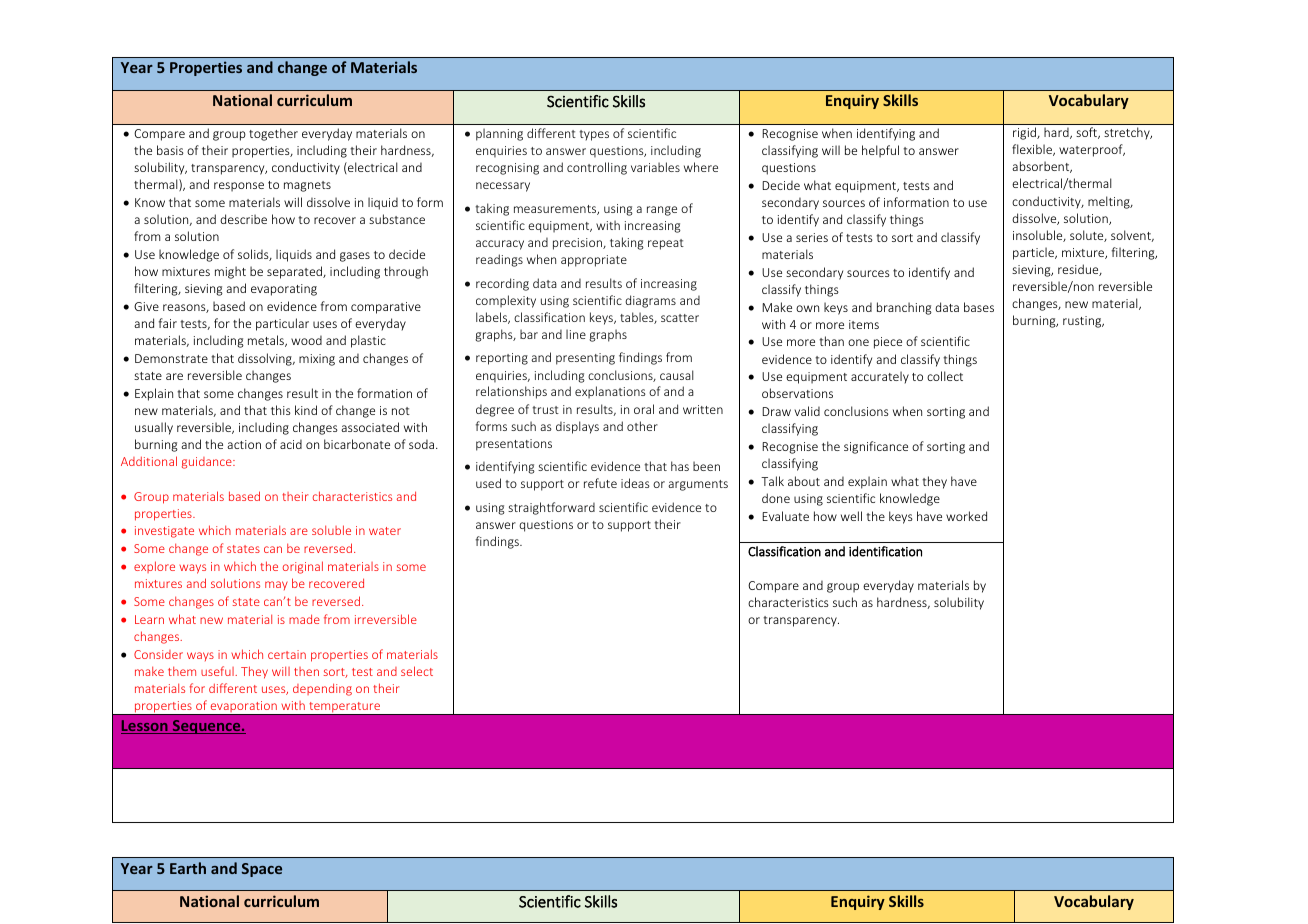 This screenshot has height=924, width=1308. I want to click on collect, so click(945, 376).
